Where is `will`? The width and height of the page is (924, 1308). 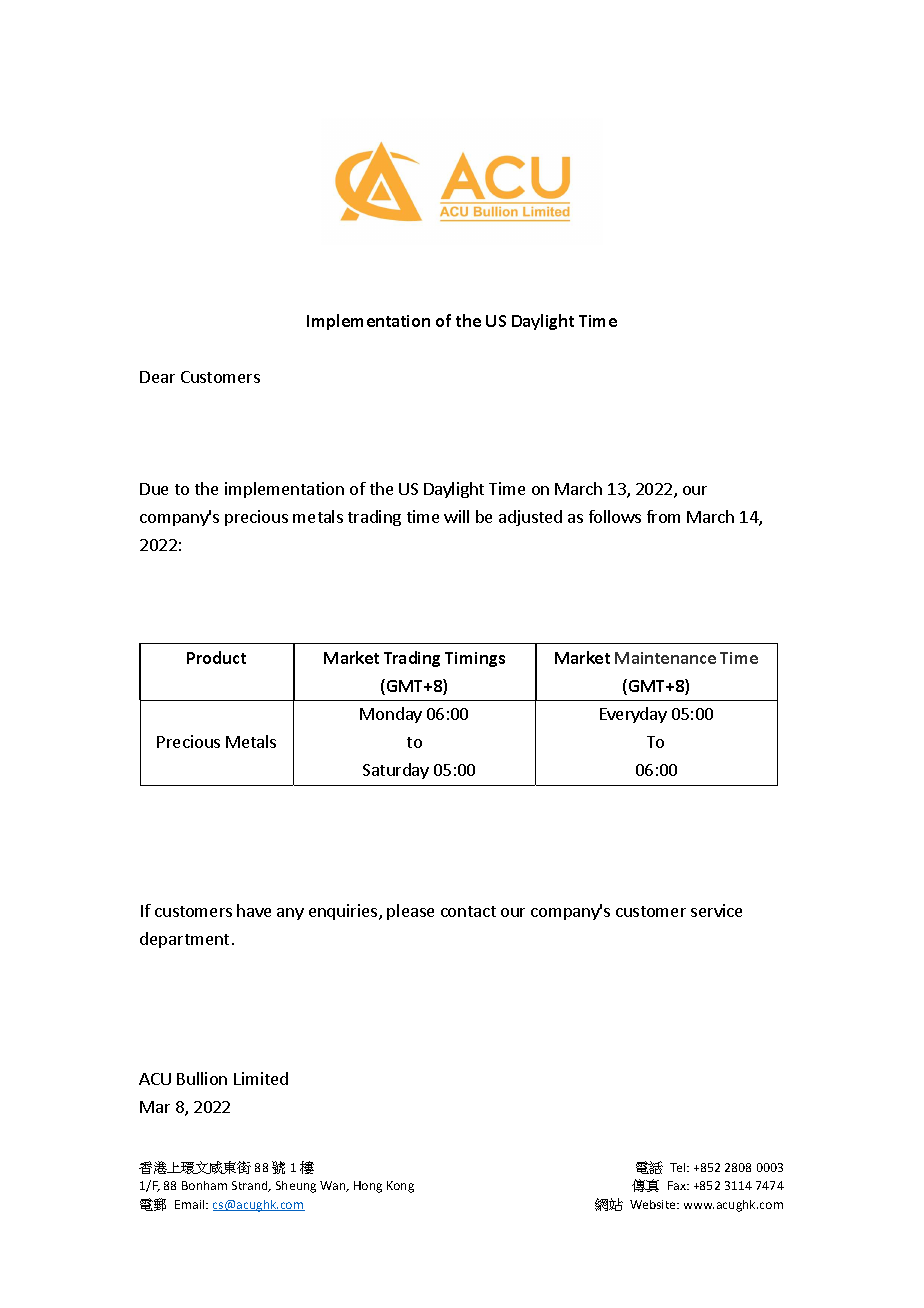
will is located at coordinates (456, 516).
